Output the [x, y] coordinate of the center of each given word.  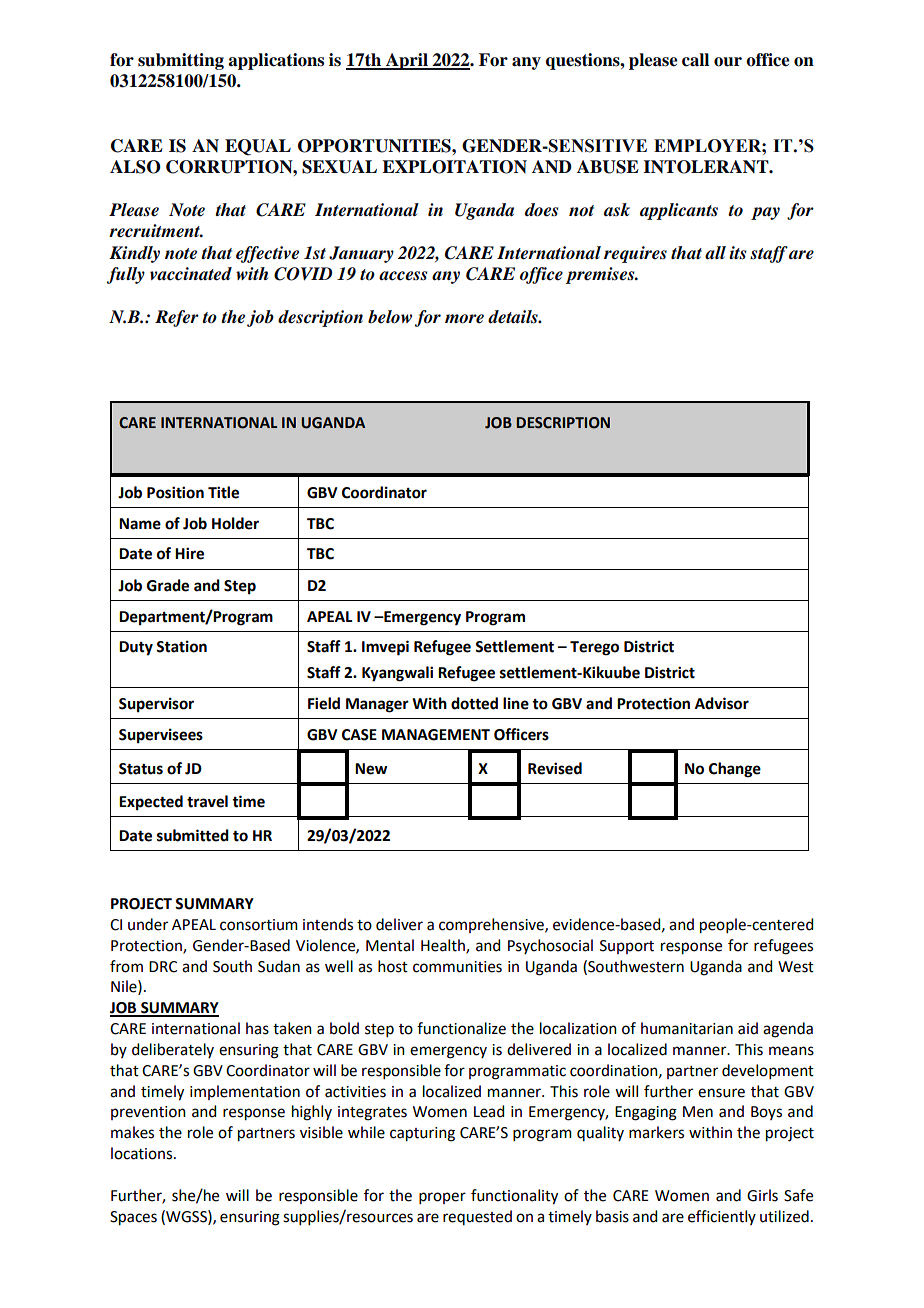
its [737, 253]
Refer [177, 318]
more [464, 319]
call [695, 60]
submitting [181, 61]
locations [143, 1153]
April [407, 61]
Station [181, 646]
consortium [259, 925]
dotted [474, 703]
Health [444, 946]
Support [627, 947]
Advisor [722, 703]
